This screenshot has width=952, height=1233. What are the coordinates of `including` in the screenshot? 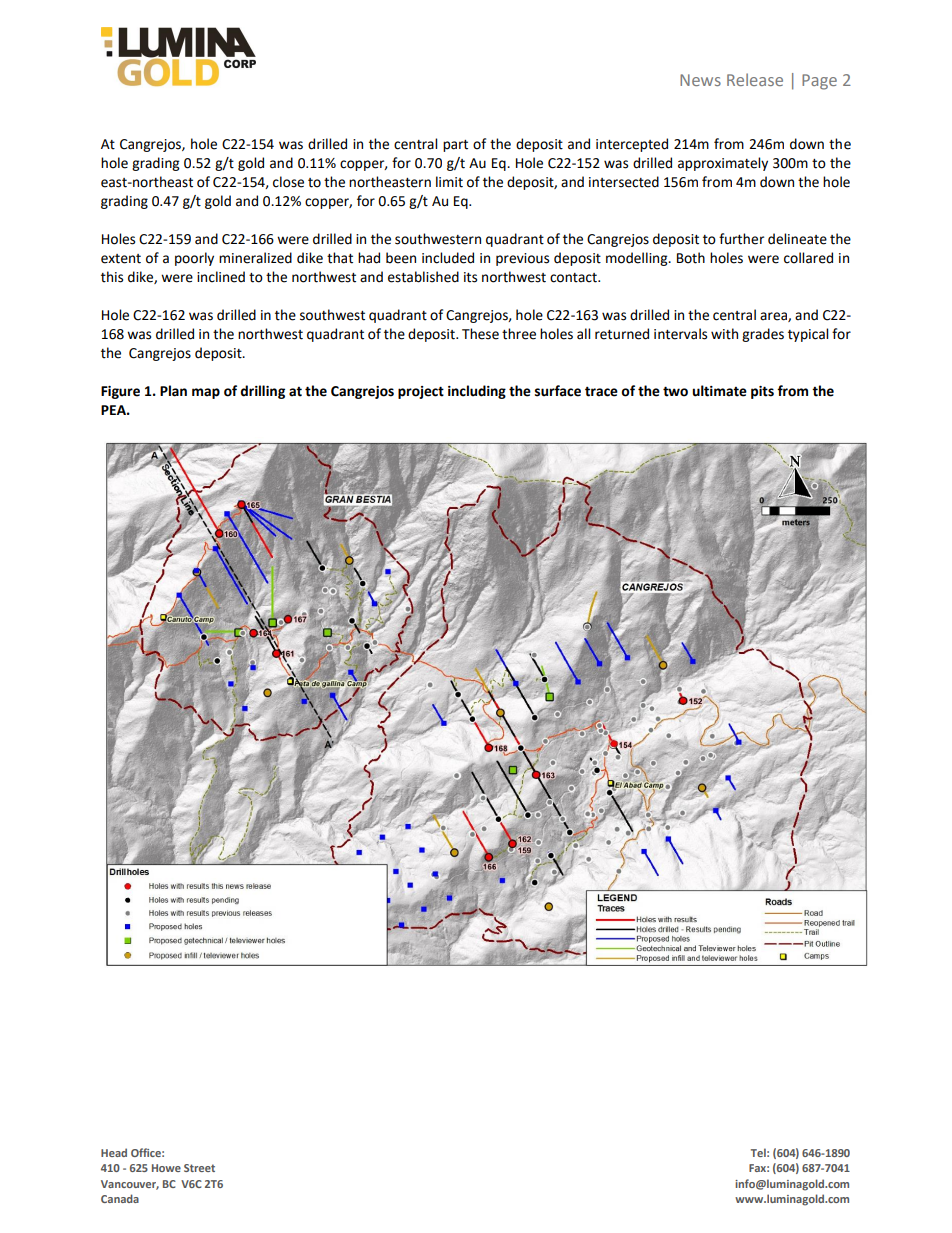 It's located at (477, 392).
